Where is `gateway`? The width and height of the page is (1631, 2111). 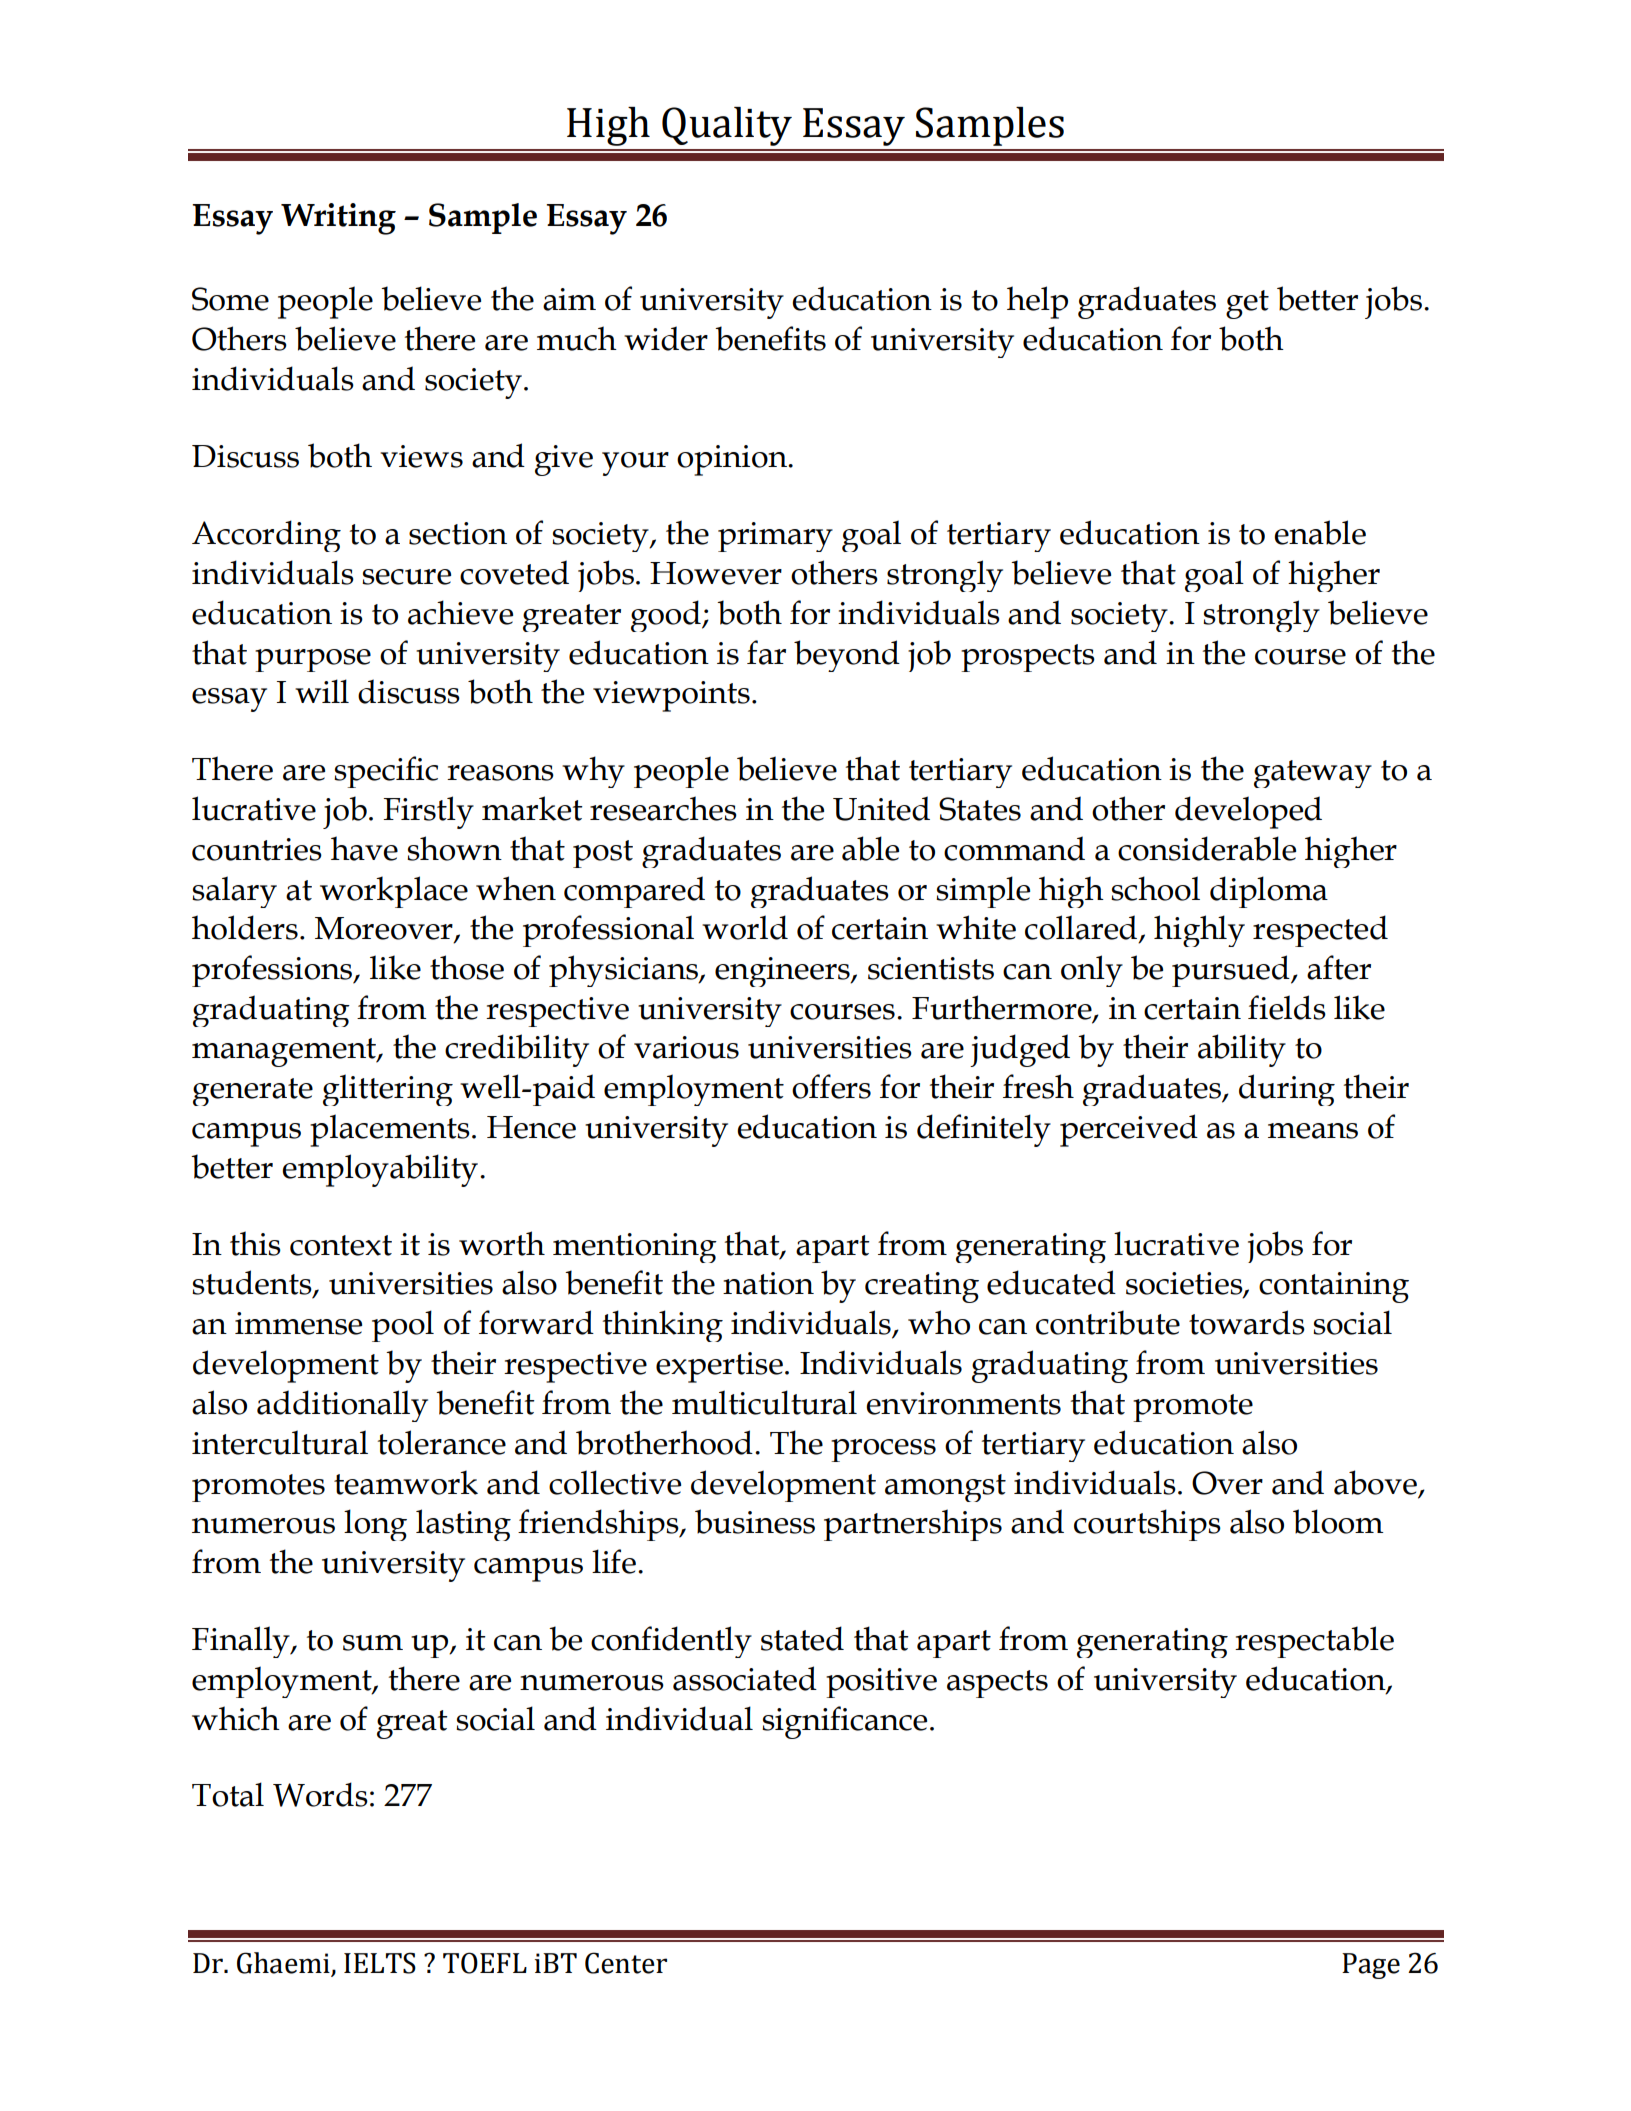
gateway is located at coordinates (1313, 774).
